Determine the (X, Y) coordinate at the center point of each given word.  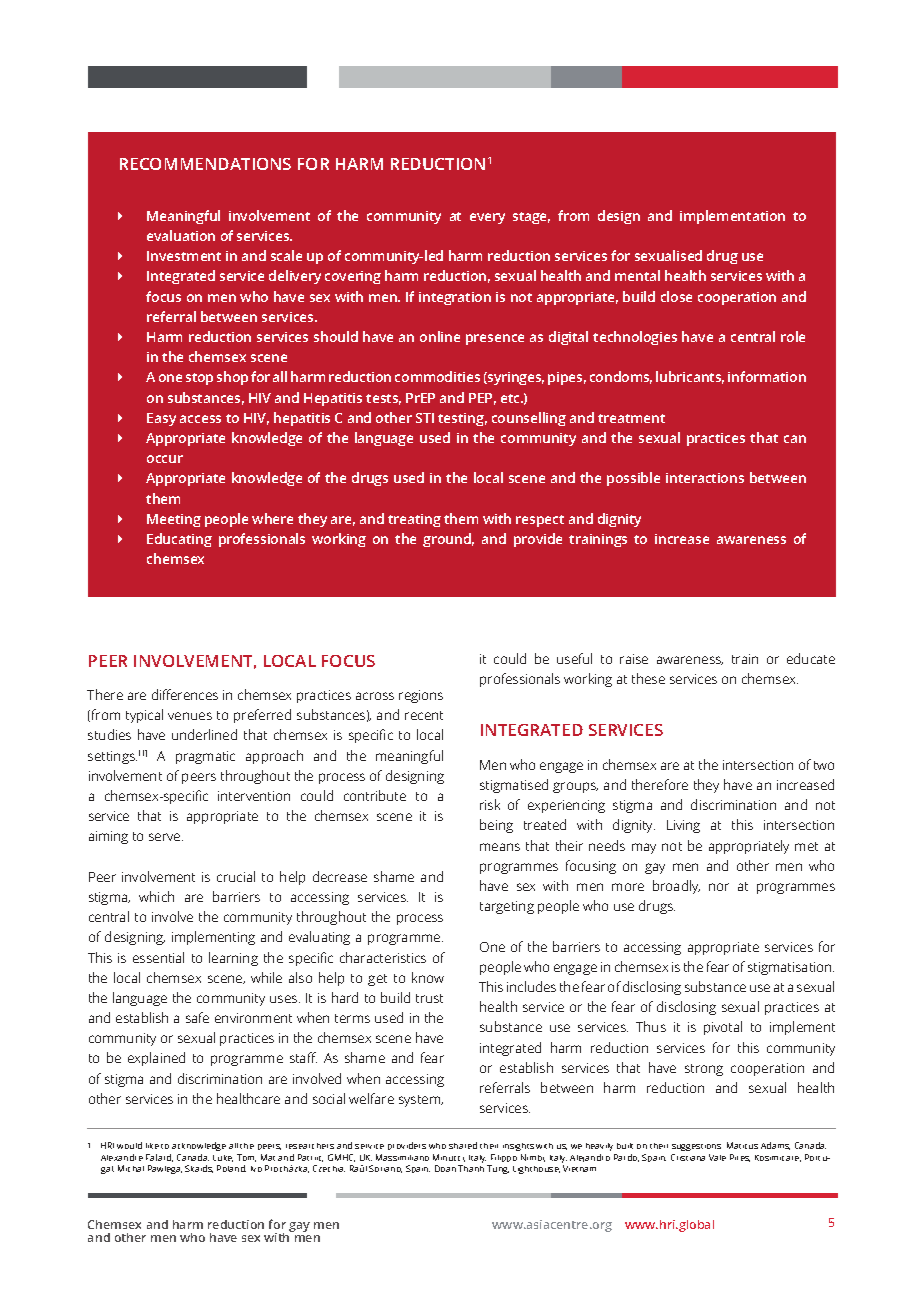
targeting (507, 907)
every (487, 218)
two (824, 765)
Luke (223, 1158)
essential (158, 957)
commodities (437, 376)
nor (719, 887)
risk (490, 804)
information (767, 376)
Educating (179, 540)
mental (637, 275)
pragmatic (205, 757)
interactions (705, 478)
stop (199, 379)
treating (414, 520)
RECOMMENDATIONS (205, 164)
